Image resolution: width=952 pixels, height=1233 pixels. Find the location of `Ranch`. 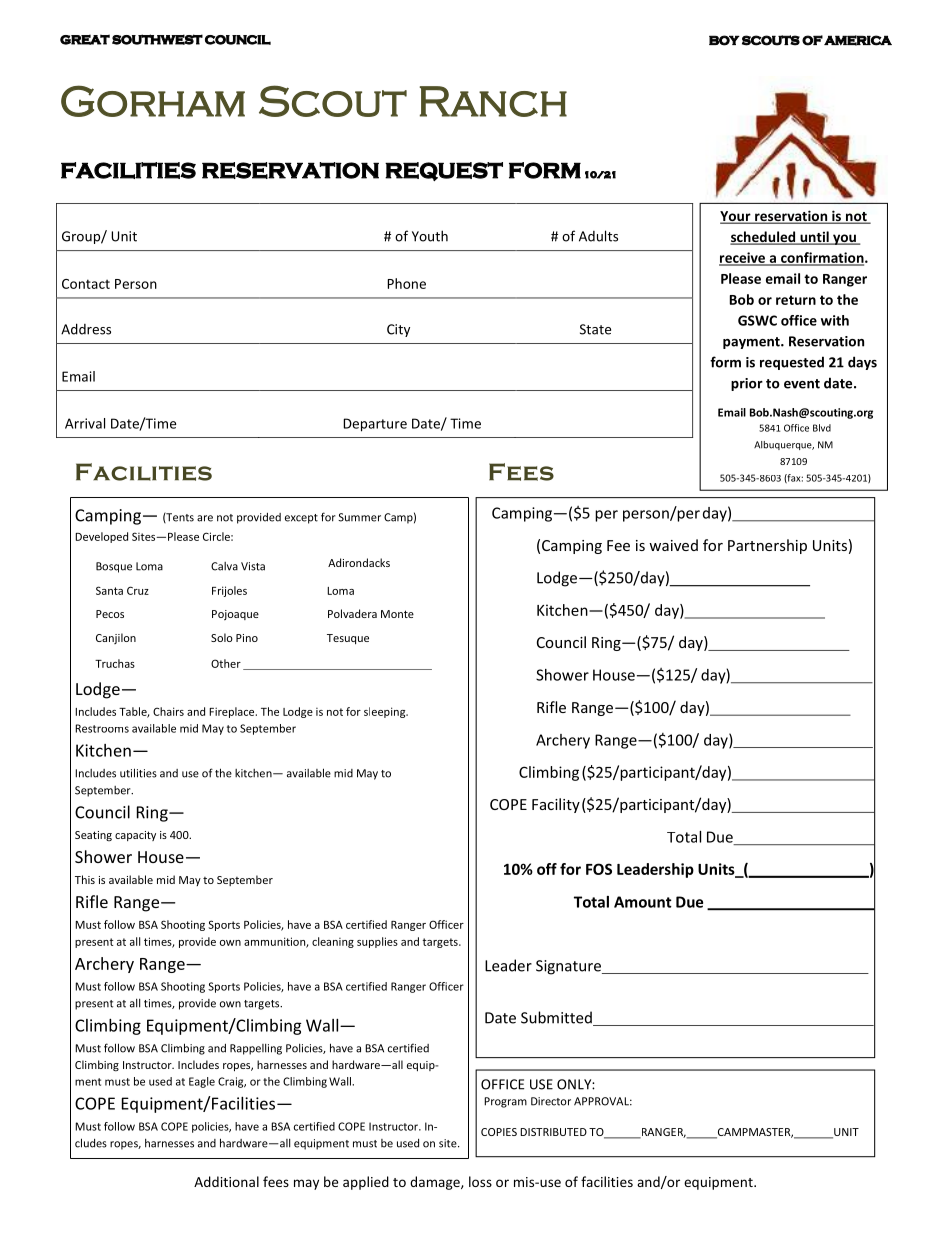

Ranch is located at coordinates (493, 101).
